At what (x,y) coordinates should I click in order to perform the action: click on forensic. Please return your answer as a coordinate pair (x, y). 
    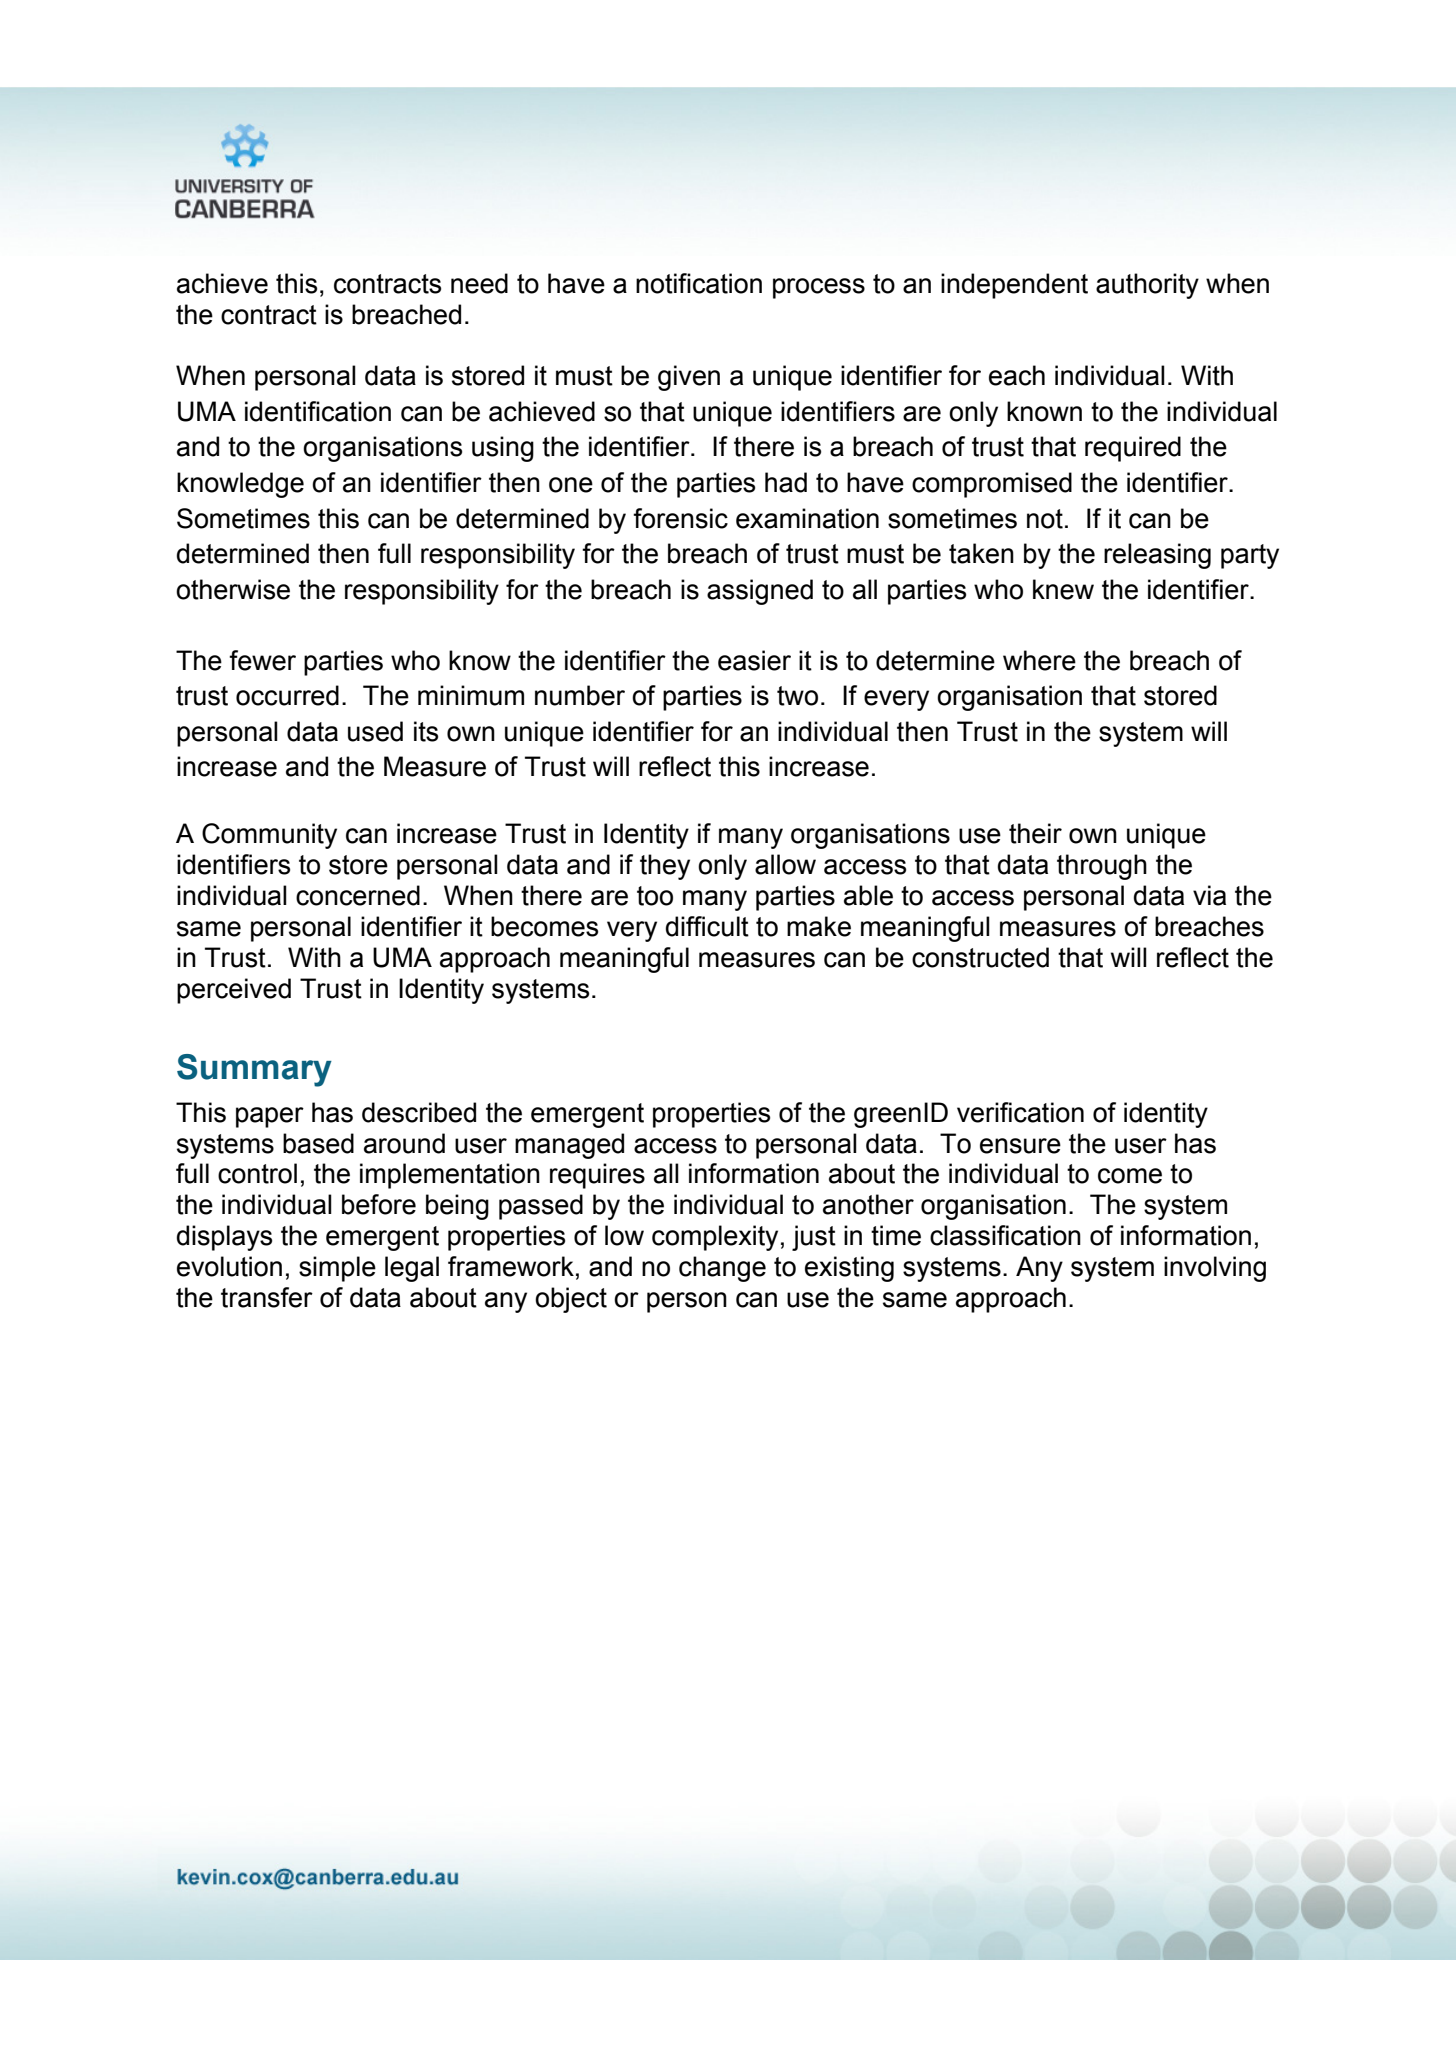
    Looking at the image, I should click on (680, 518).
